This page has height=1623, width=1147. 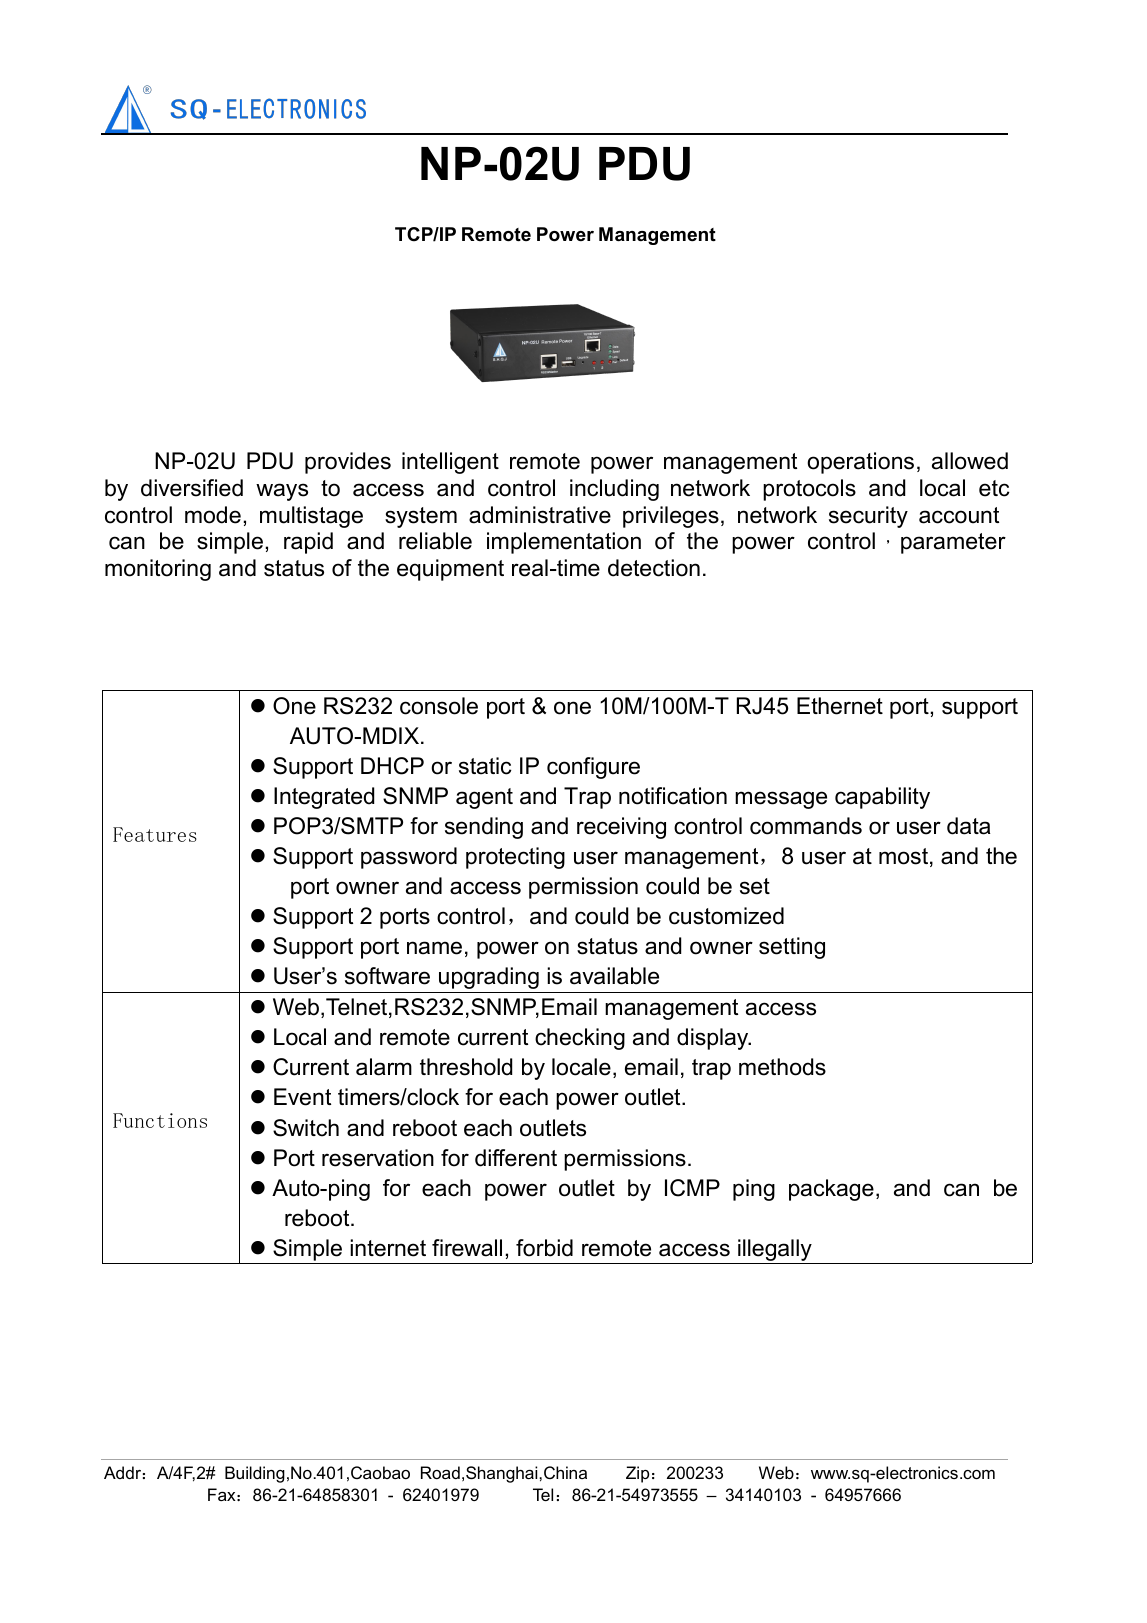 What do you see at coordinates (388, 1248) in the page?
I see `internet` at bounding box center [388, 1248].
